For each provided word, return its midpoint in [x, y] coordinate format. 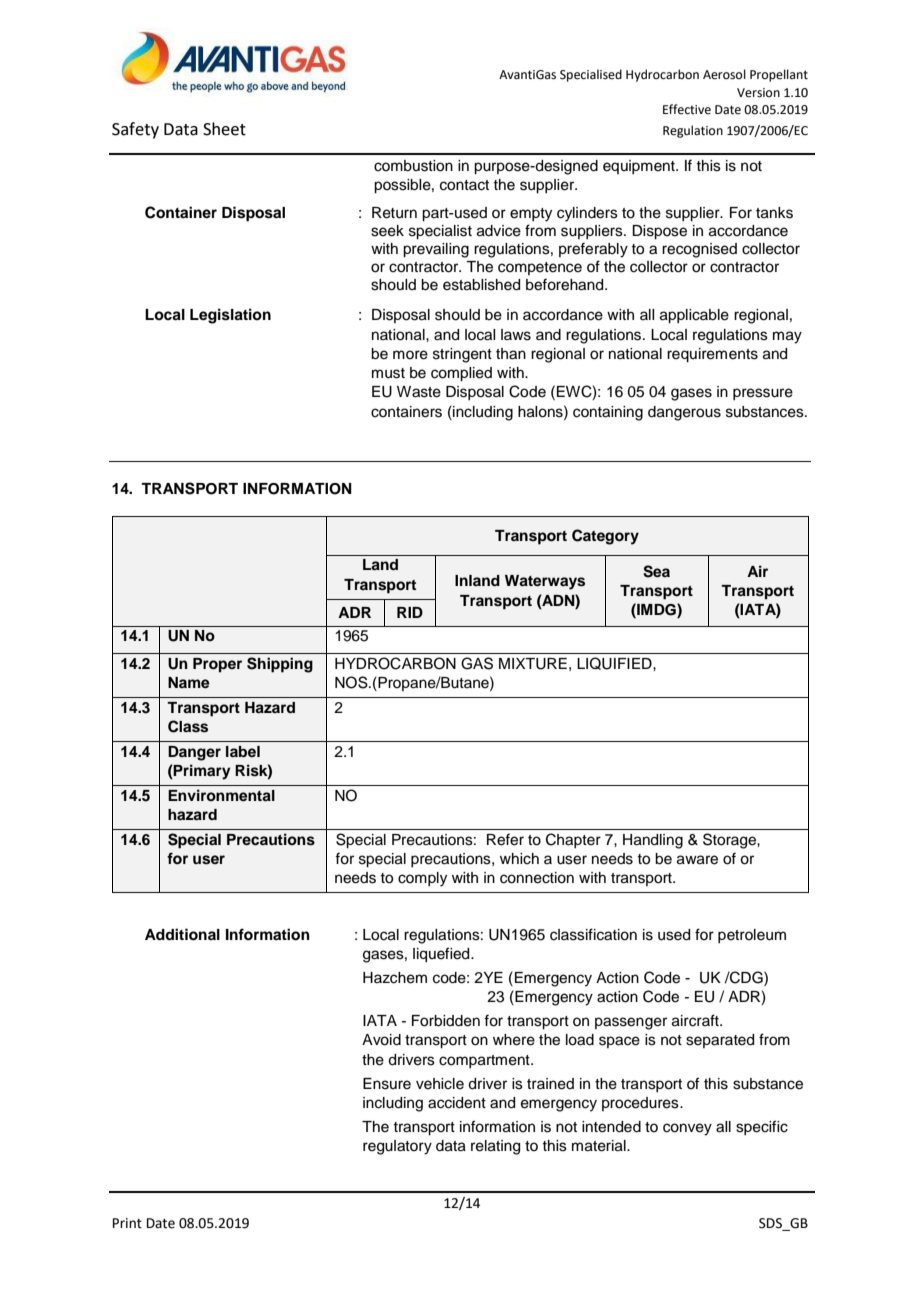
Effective [687, 109]
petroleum [752, 936]
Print [127, 1223]
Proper [217, 665]
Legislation [230, 316]
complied [461, 374]
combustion [413, 166]
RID [410, 612]
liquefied [442, 955]
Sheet [224, 129]
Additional [182, 934]
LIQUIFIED [615, 663]
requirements [712, 355]
